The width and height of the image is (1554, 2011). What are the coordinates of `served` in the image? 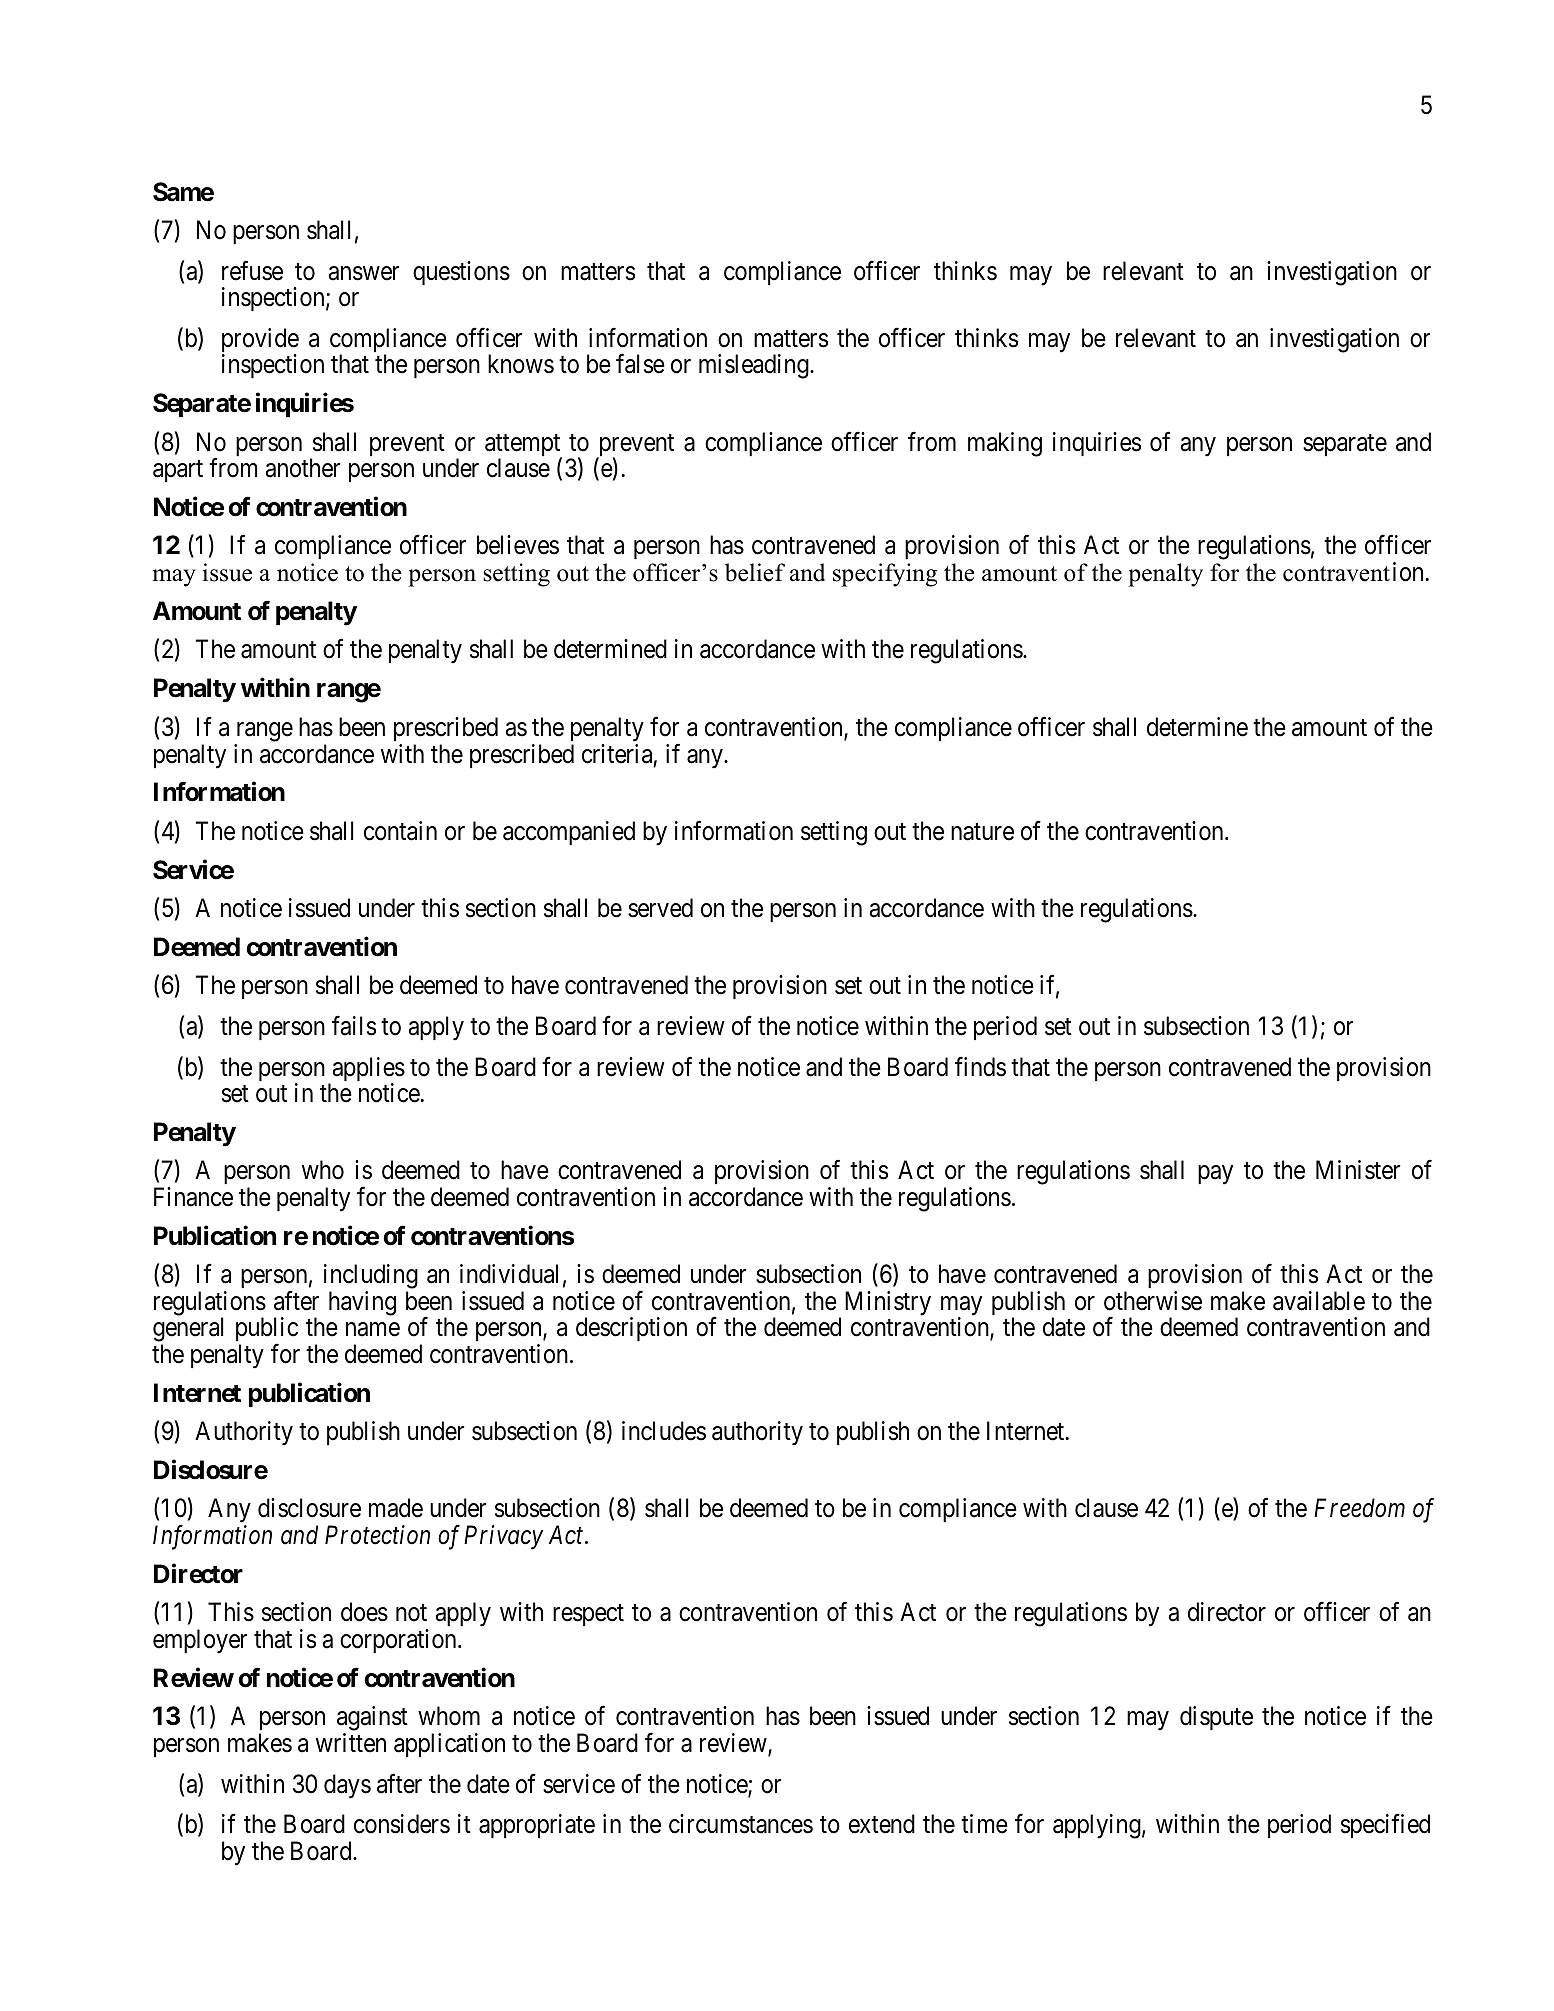 It's located at (660, 908).
